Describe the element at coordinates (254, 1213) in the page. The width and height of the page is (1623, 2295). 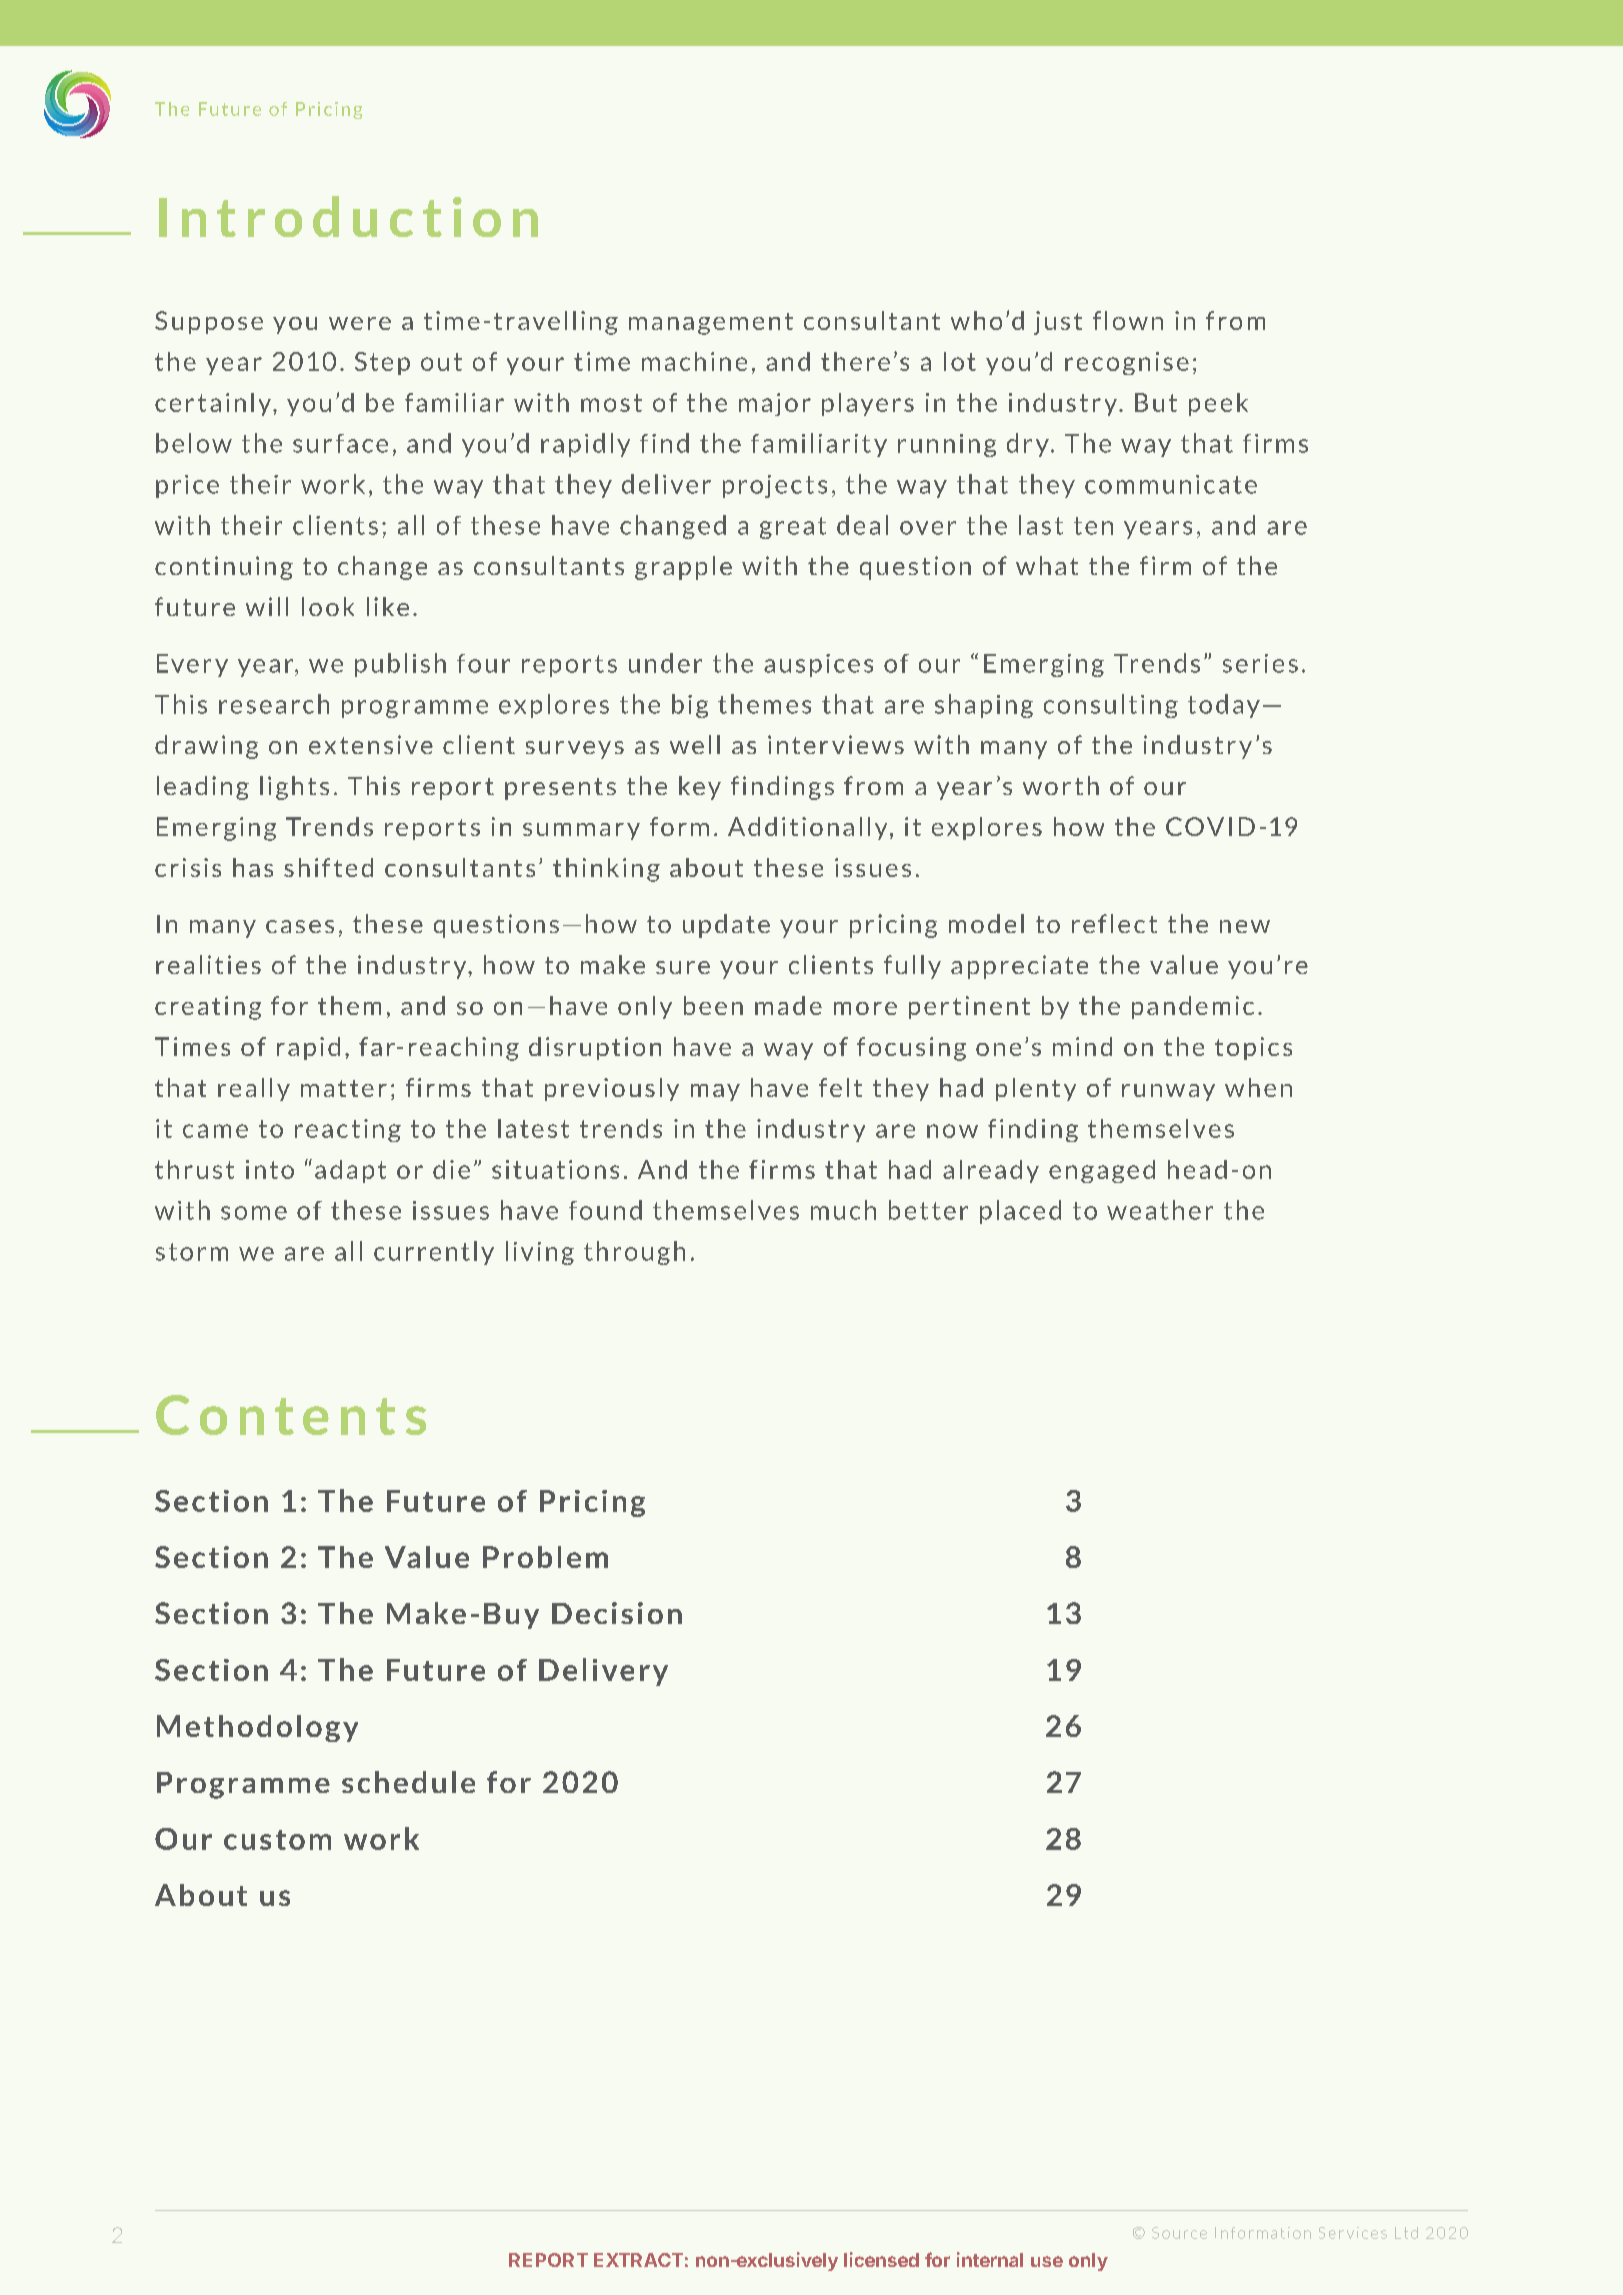
I see `some` at that location.
